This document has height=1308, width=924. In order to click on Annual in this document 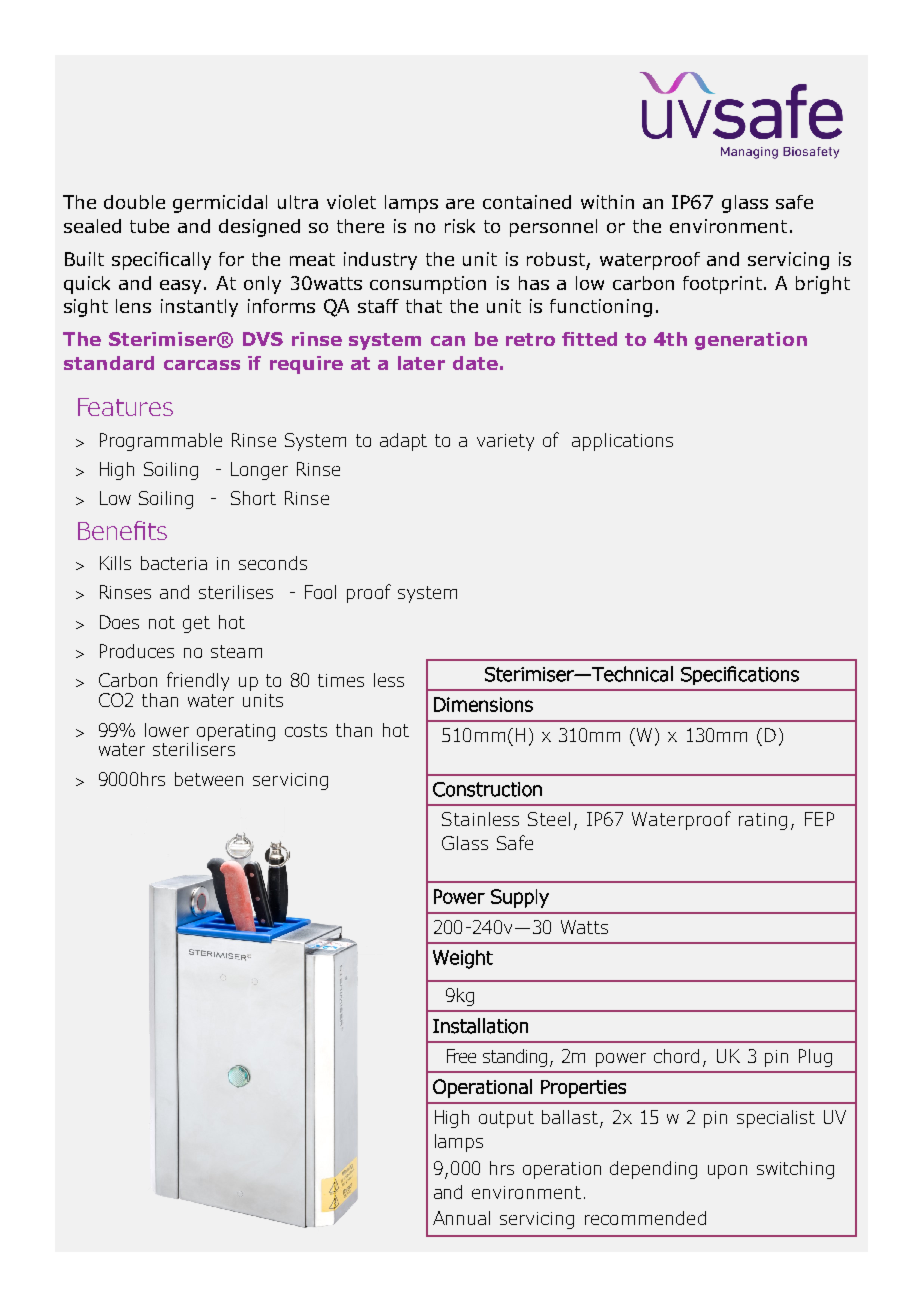, I will do `click(461, 1218)`.
